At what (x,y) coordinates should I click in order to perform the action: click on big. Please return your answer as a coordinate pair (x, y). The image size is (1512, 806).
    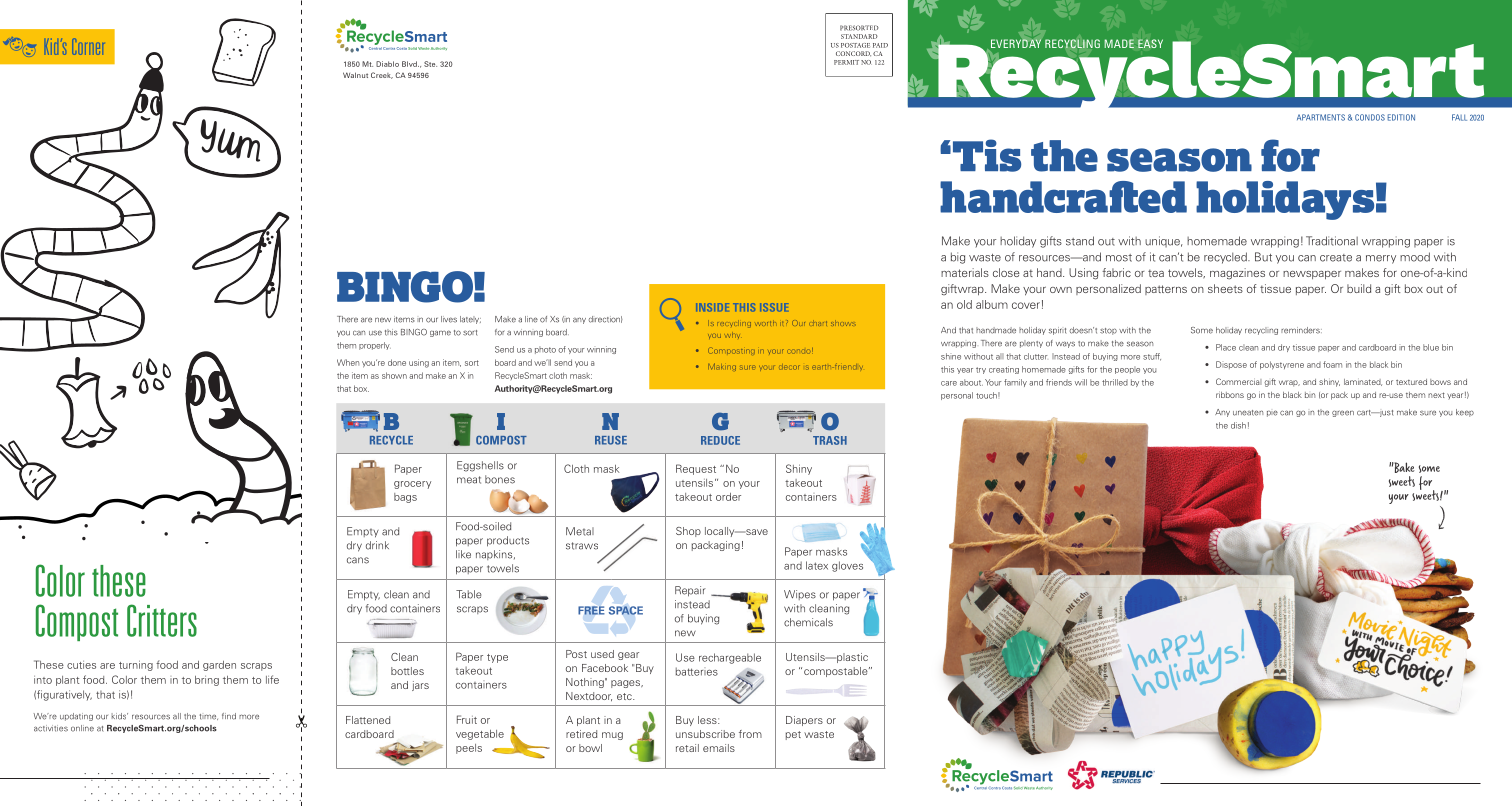
    Looking at the image, I should click on (958, 258).
